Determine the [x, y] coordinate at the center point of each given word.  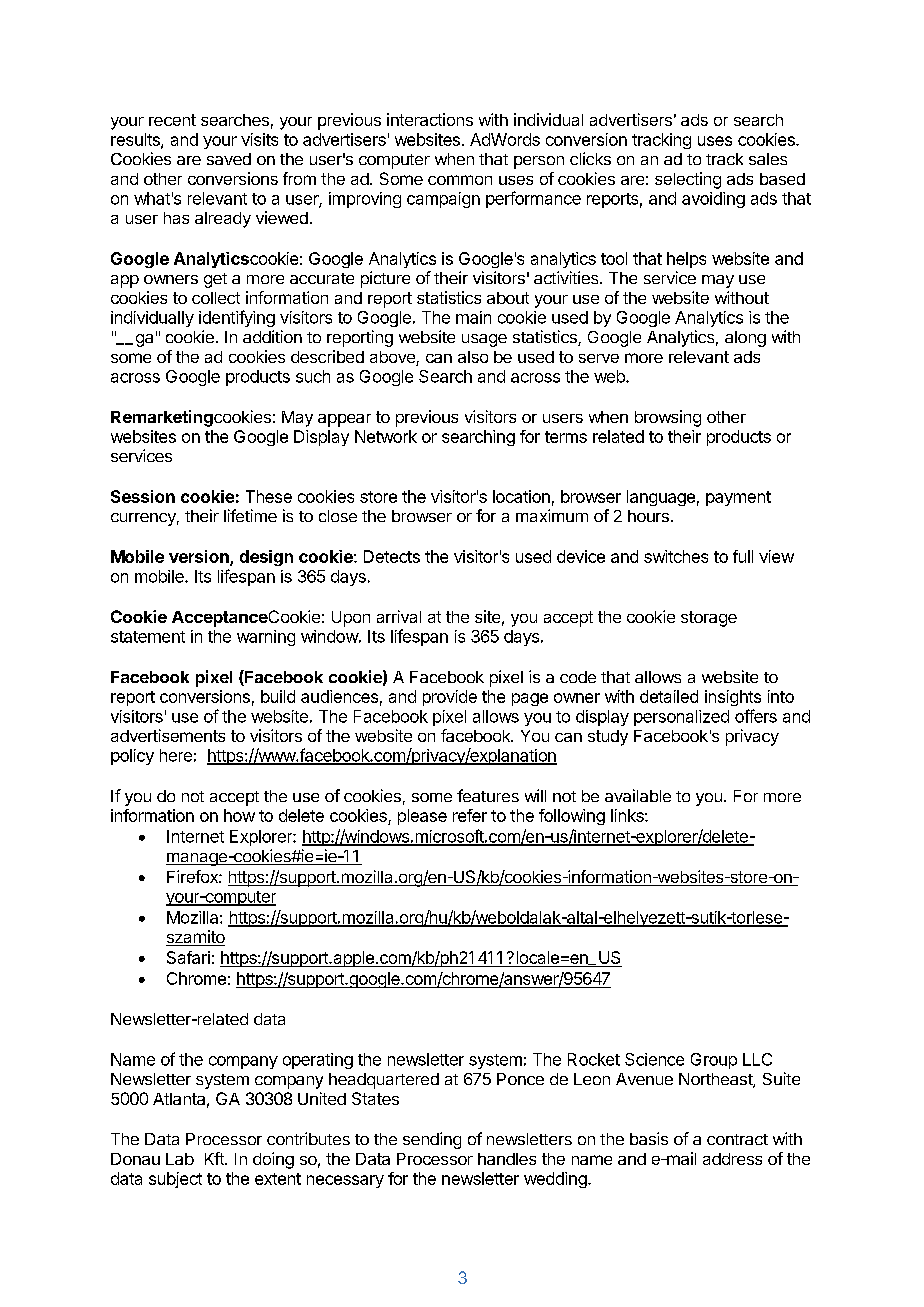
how [239, 815]
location [521, 496]
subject [175, 1180]
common [460, 180]
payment [738, 498]
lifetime [250, 515]
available [638, 795]
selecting [688, 180]
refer [470, 815]
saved [229, 159]
